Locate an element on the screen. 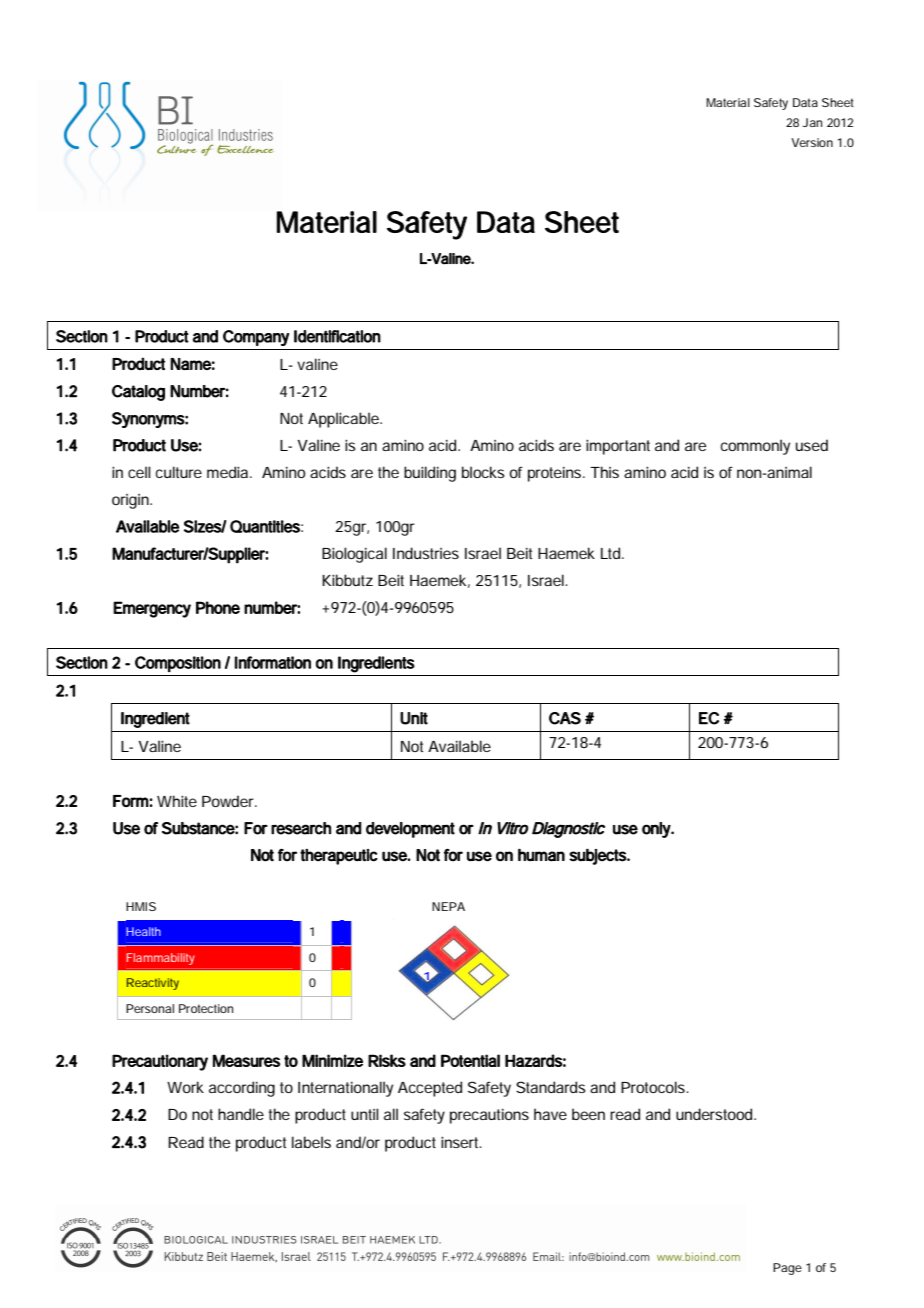 This screenshot has width=924, height=1308. Unit is located at coordinates (414, 718).
